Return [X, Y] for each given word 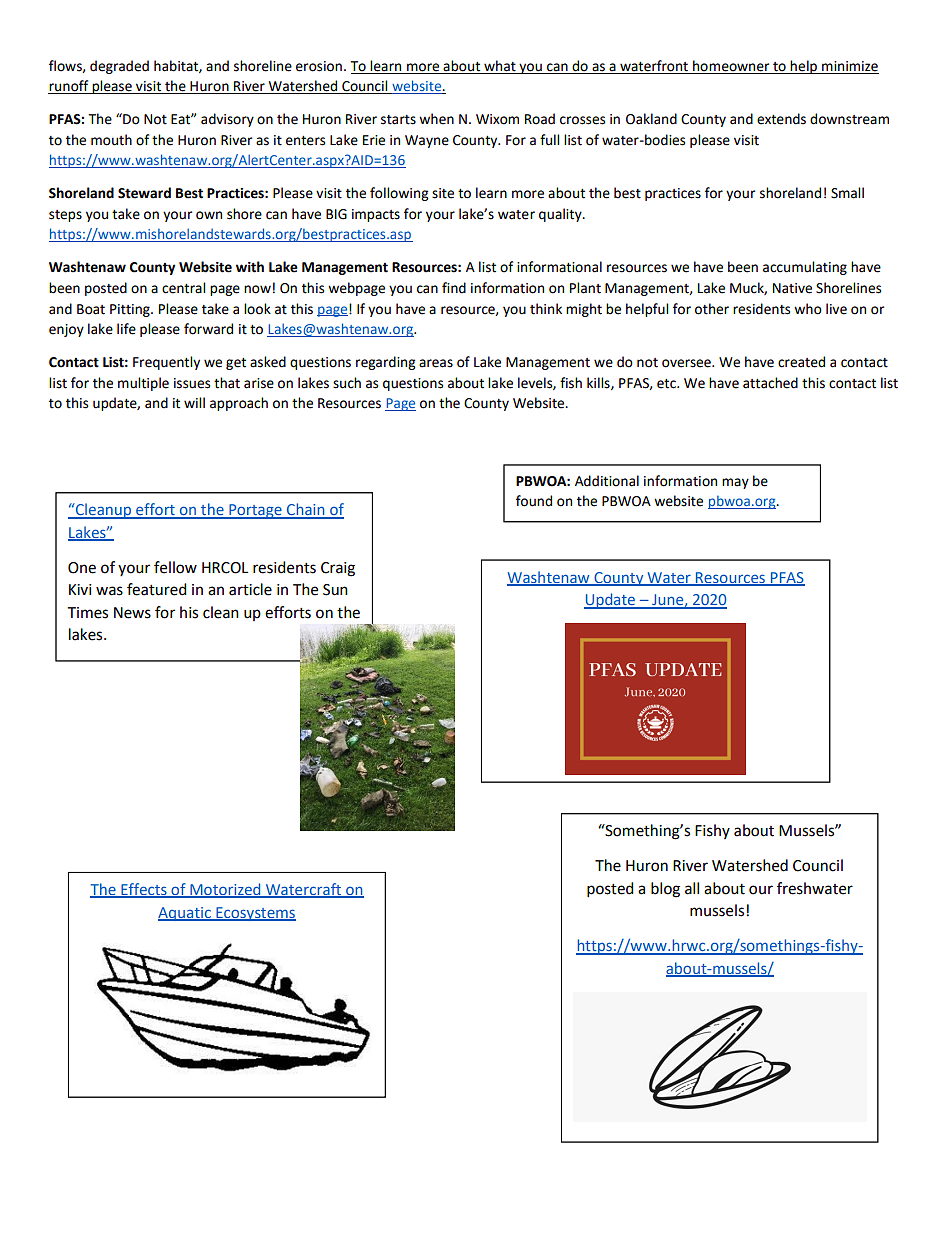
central [183, 288]
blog [665, 890]
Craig [338, 569]
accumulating [805, 268]
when [436, 119]
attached [770, 383]
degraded [119, 67]
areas [436, 363]
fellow [175, 567]
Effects [144, 890]
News [132, 613]
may [735, 483]
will [194, 402]
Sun [335, 590]
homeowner [731, 67]
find [454, 288]
